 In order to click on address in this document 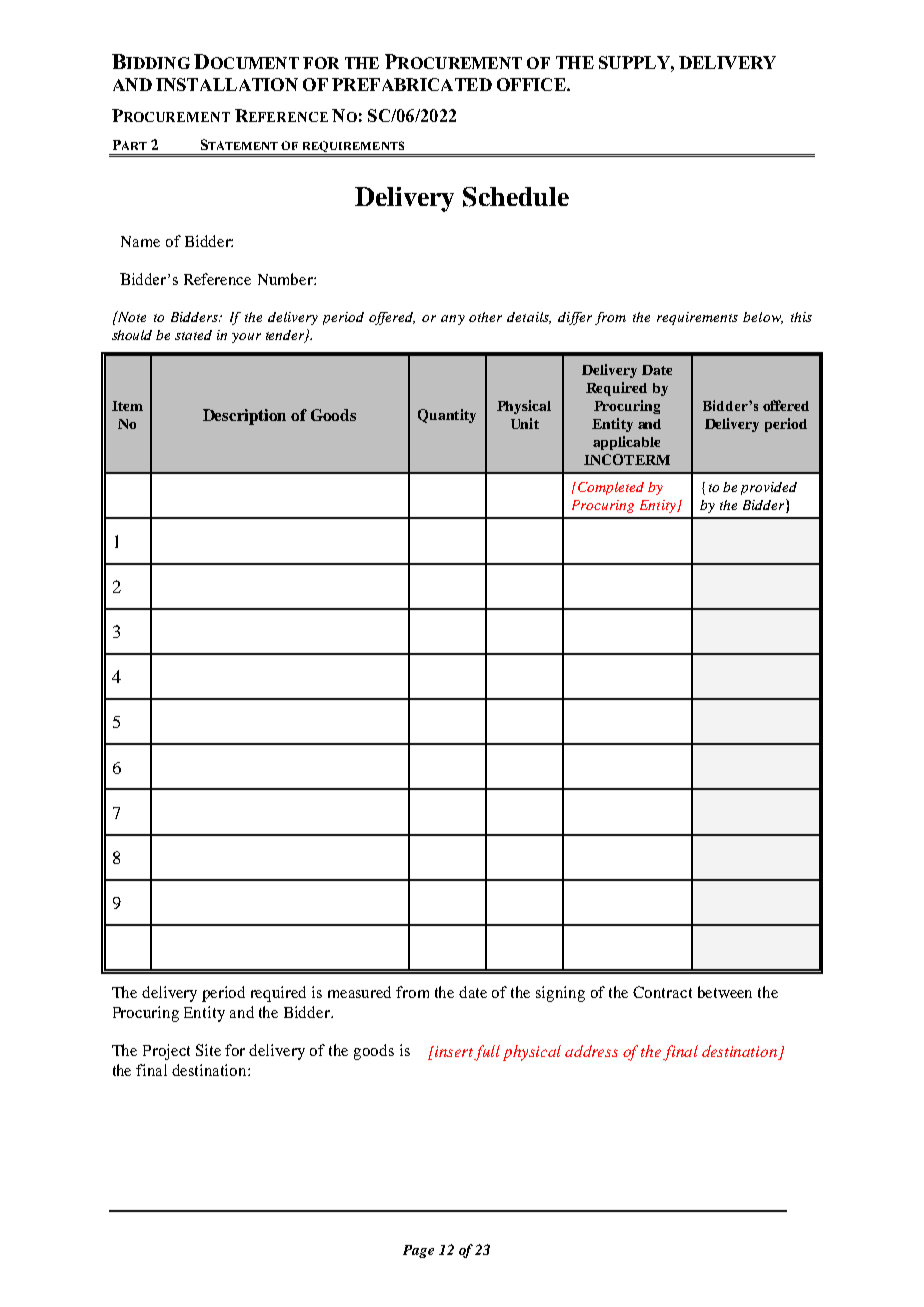, I will do `click(591, 1051)`.
